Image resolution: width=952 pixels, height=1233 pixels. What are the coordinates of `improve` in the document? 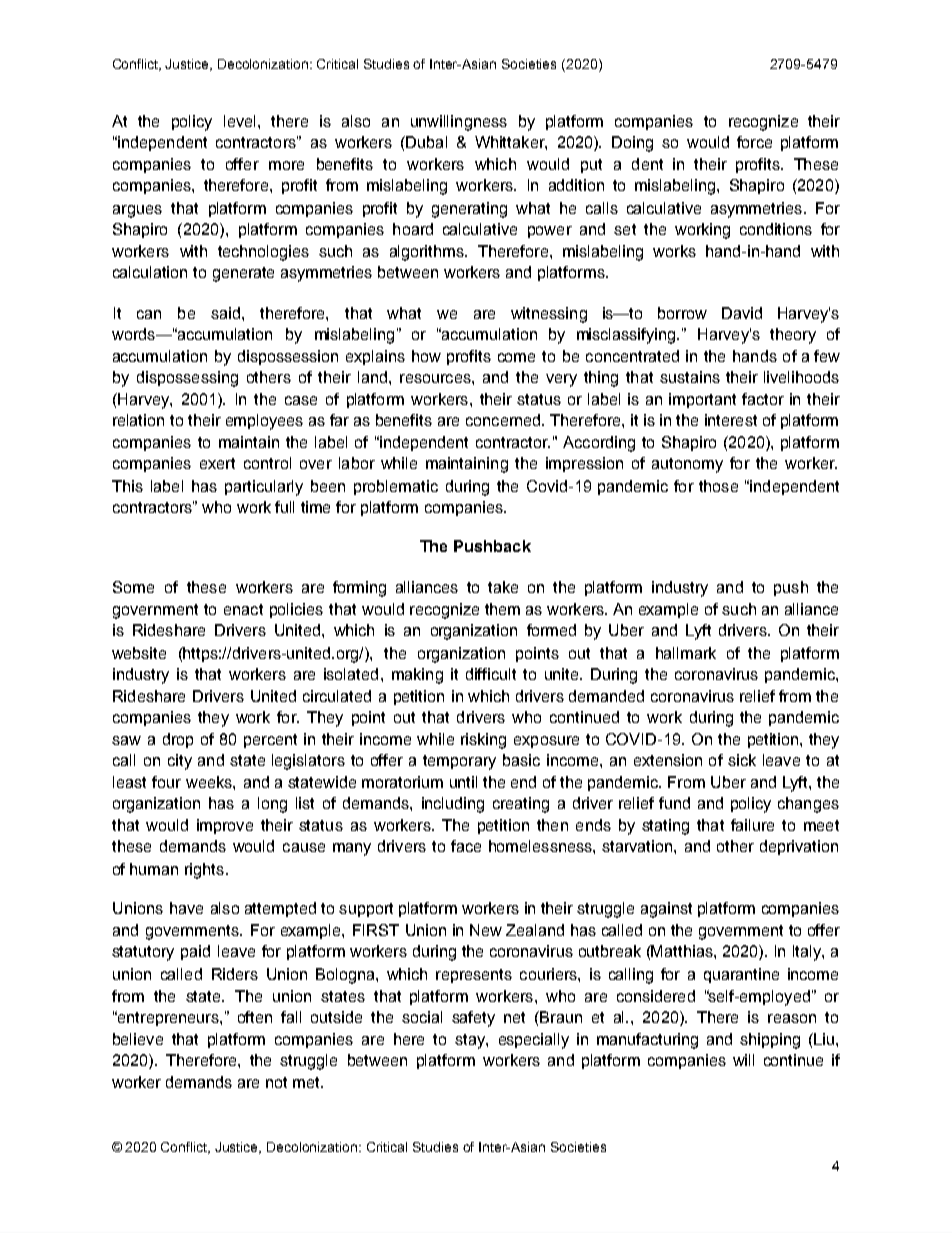 It's located at (225, 826).
